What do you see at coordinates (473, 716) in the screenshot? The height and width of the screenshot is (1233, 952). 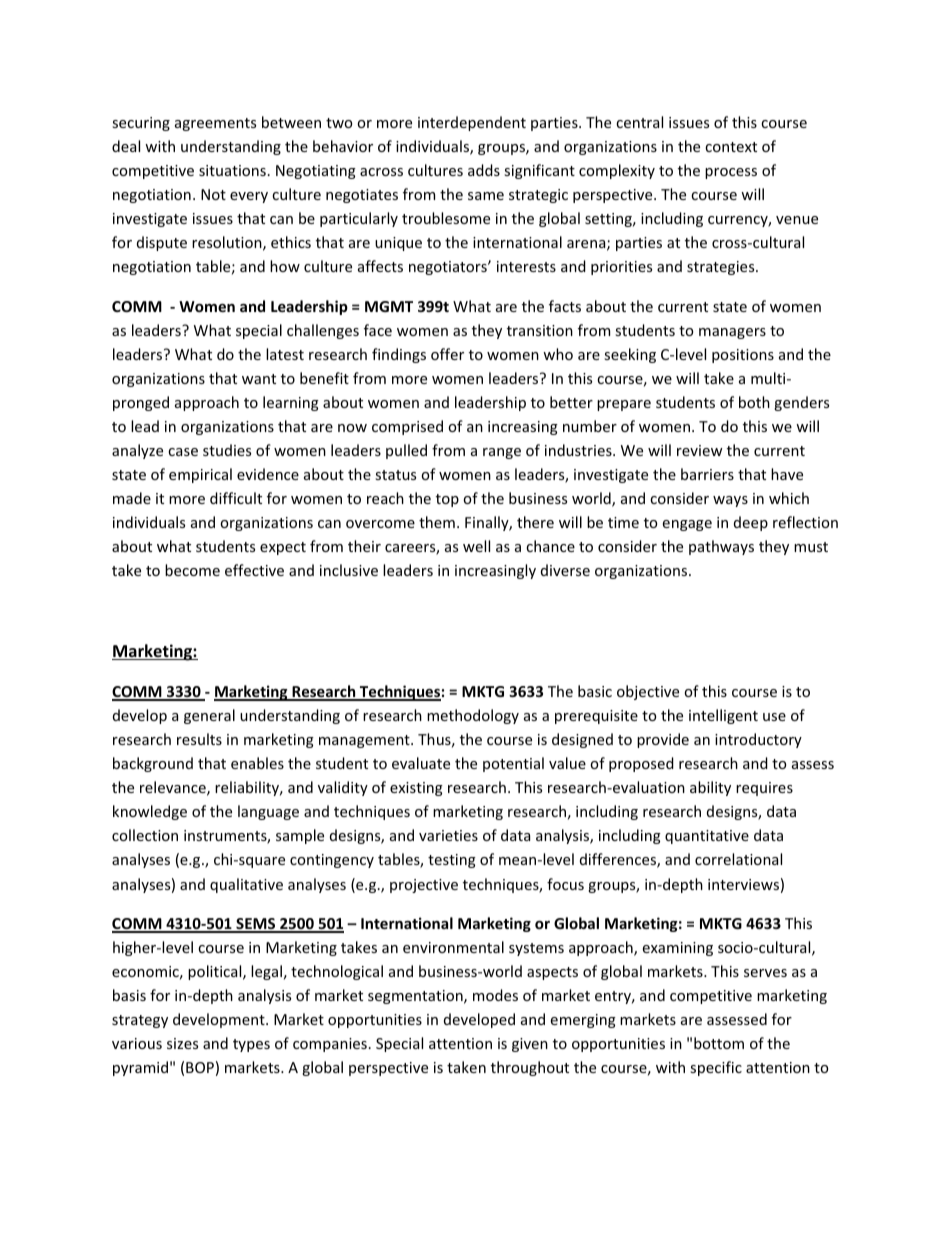 I see `methodology` at bounding box center [473, 716].
